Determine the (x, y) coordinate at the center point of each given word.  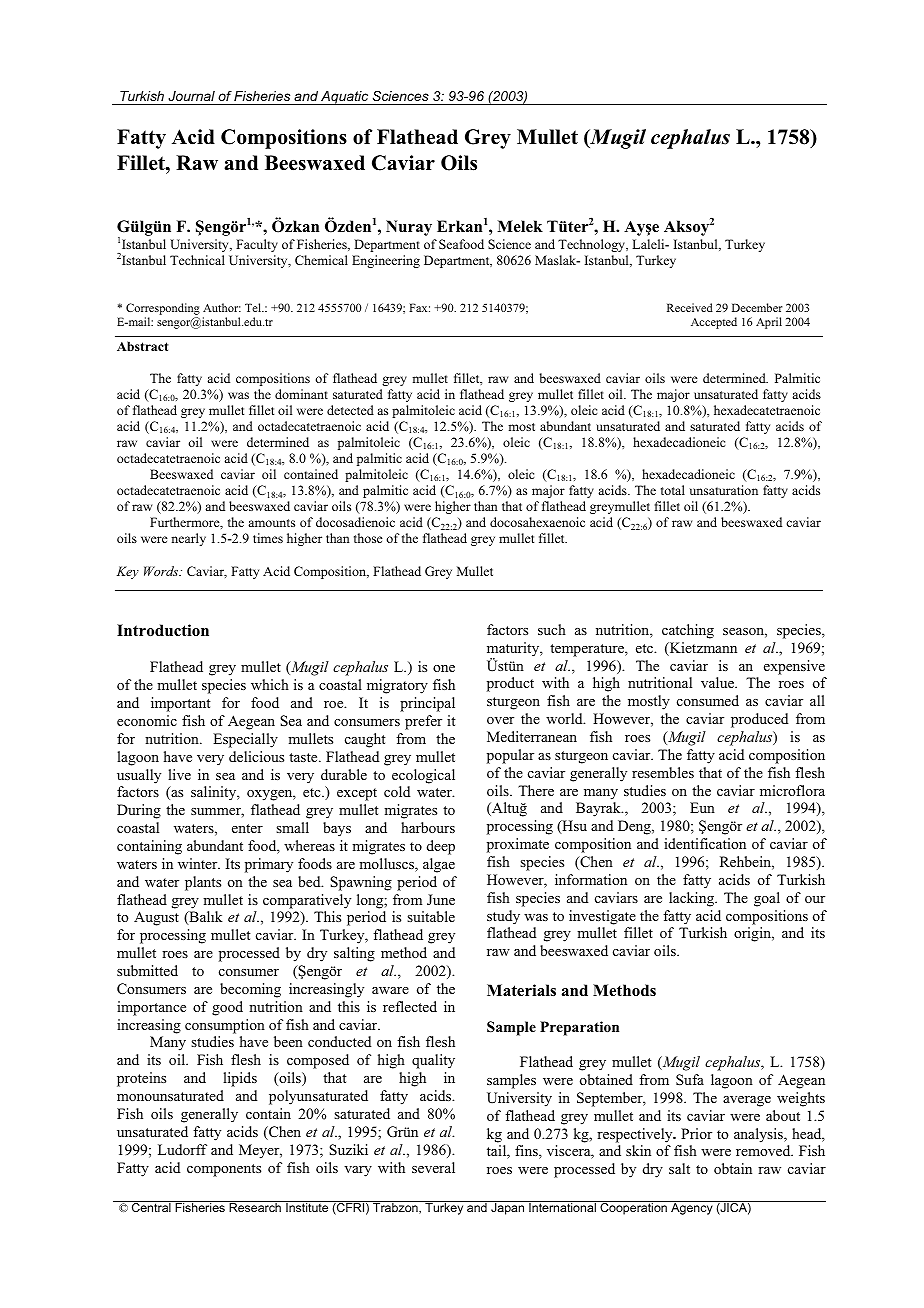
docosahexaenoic (537, 522)
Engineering (386, 261)
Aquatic (345, 98)
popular (510, 756)
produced (759, 720)
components (224, 1170)
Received (690, 307)
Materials (521, 990)
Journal (191, 96)
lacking (692, 899)
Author (222, 307)
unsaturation (724, 490)
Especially (245, 740)
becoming (250, 990)
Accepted (714, 323)
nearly (188, 539)
